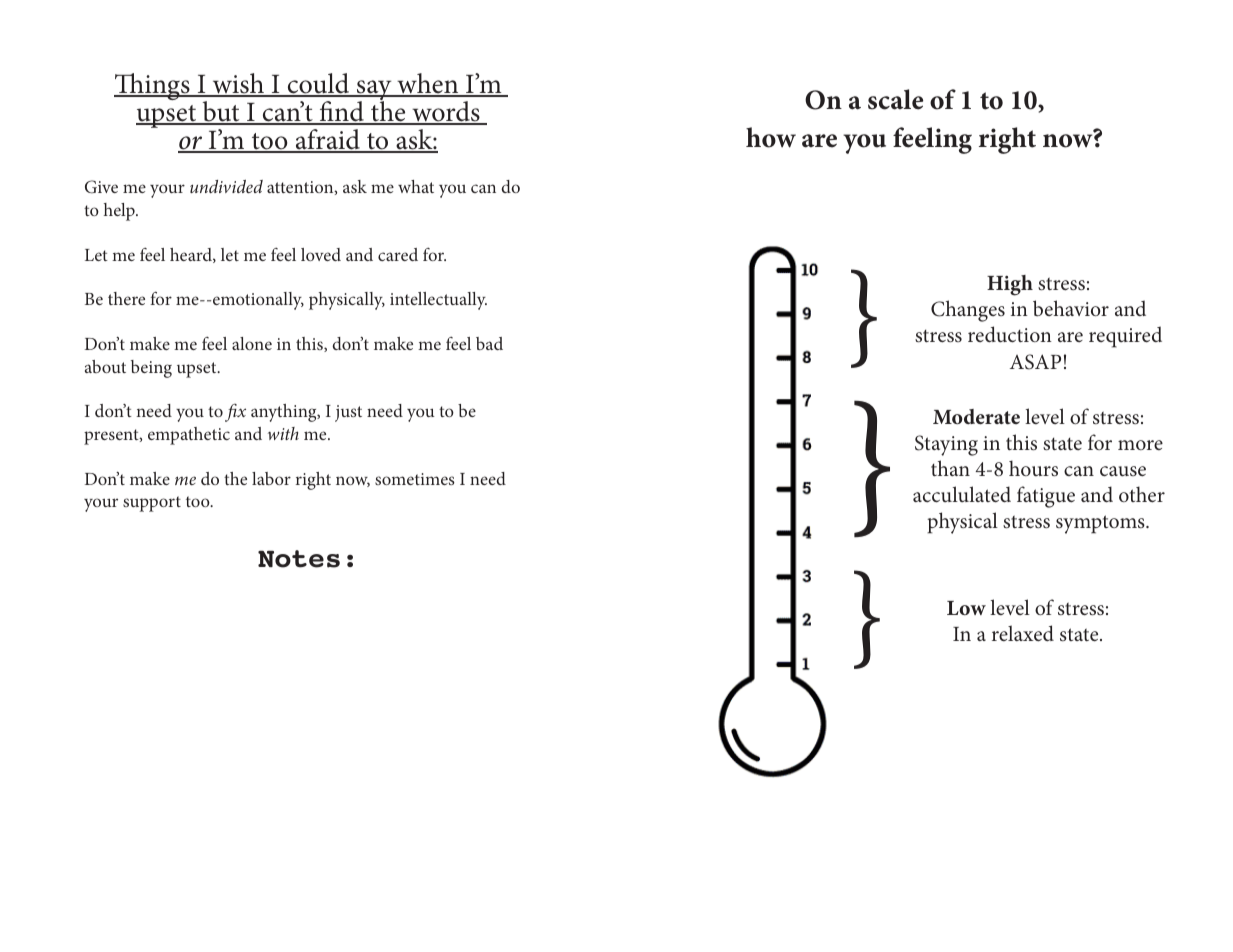 The image size is (1233, 952). I want to click on Low, so click(966, 608).
